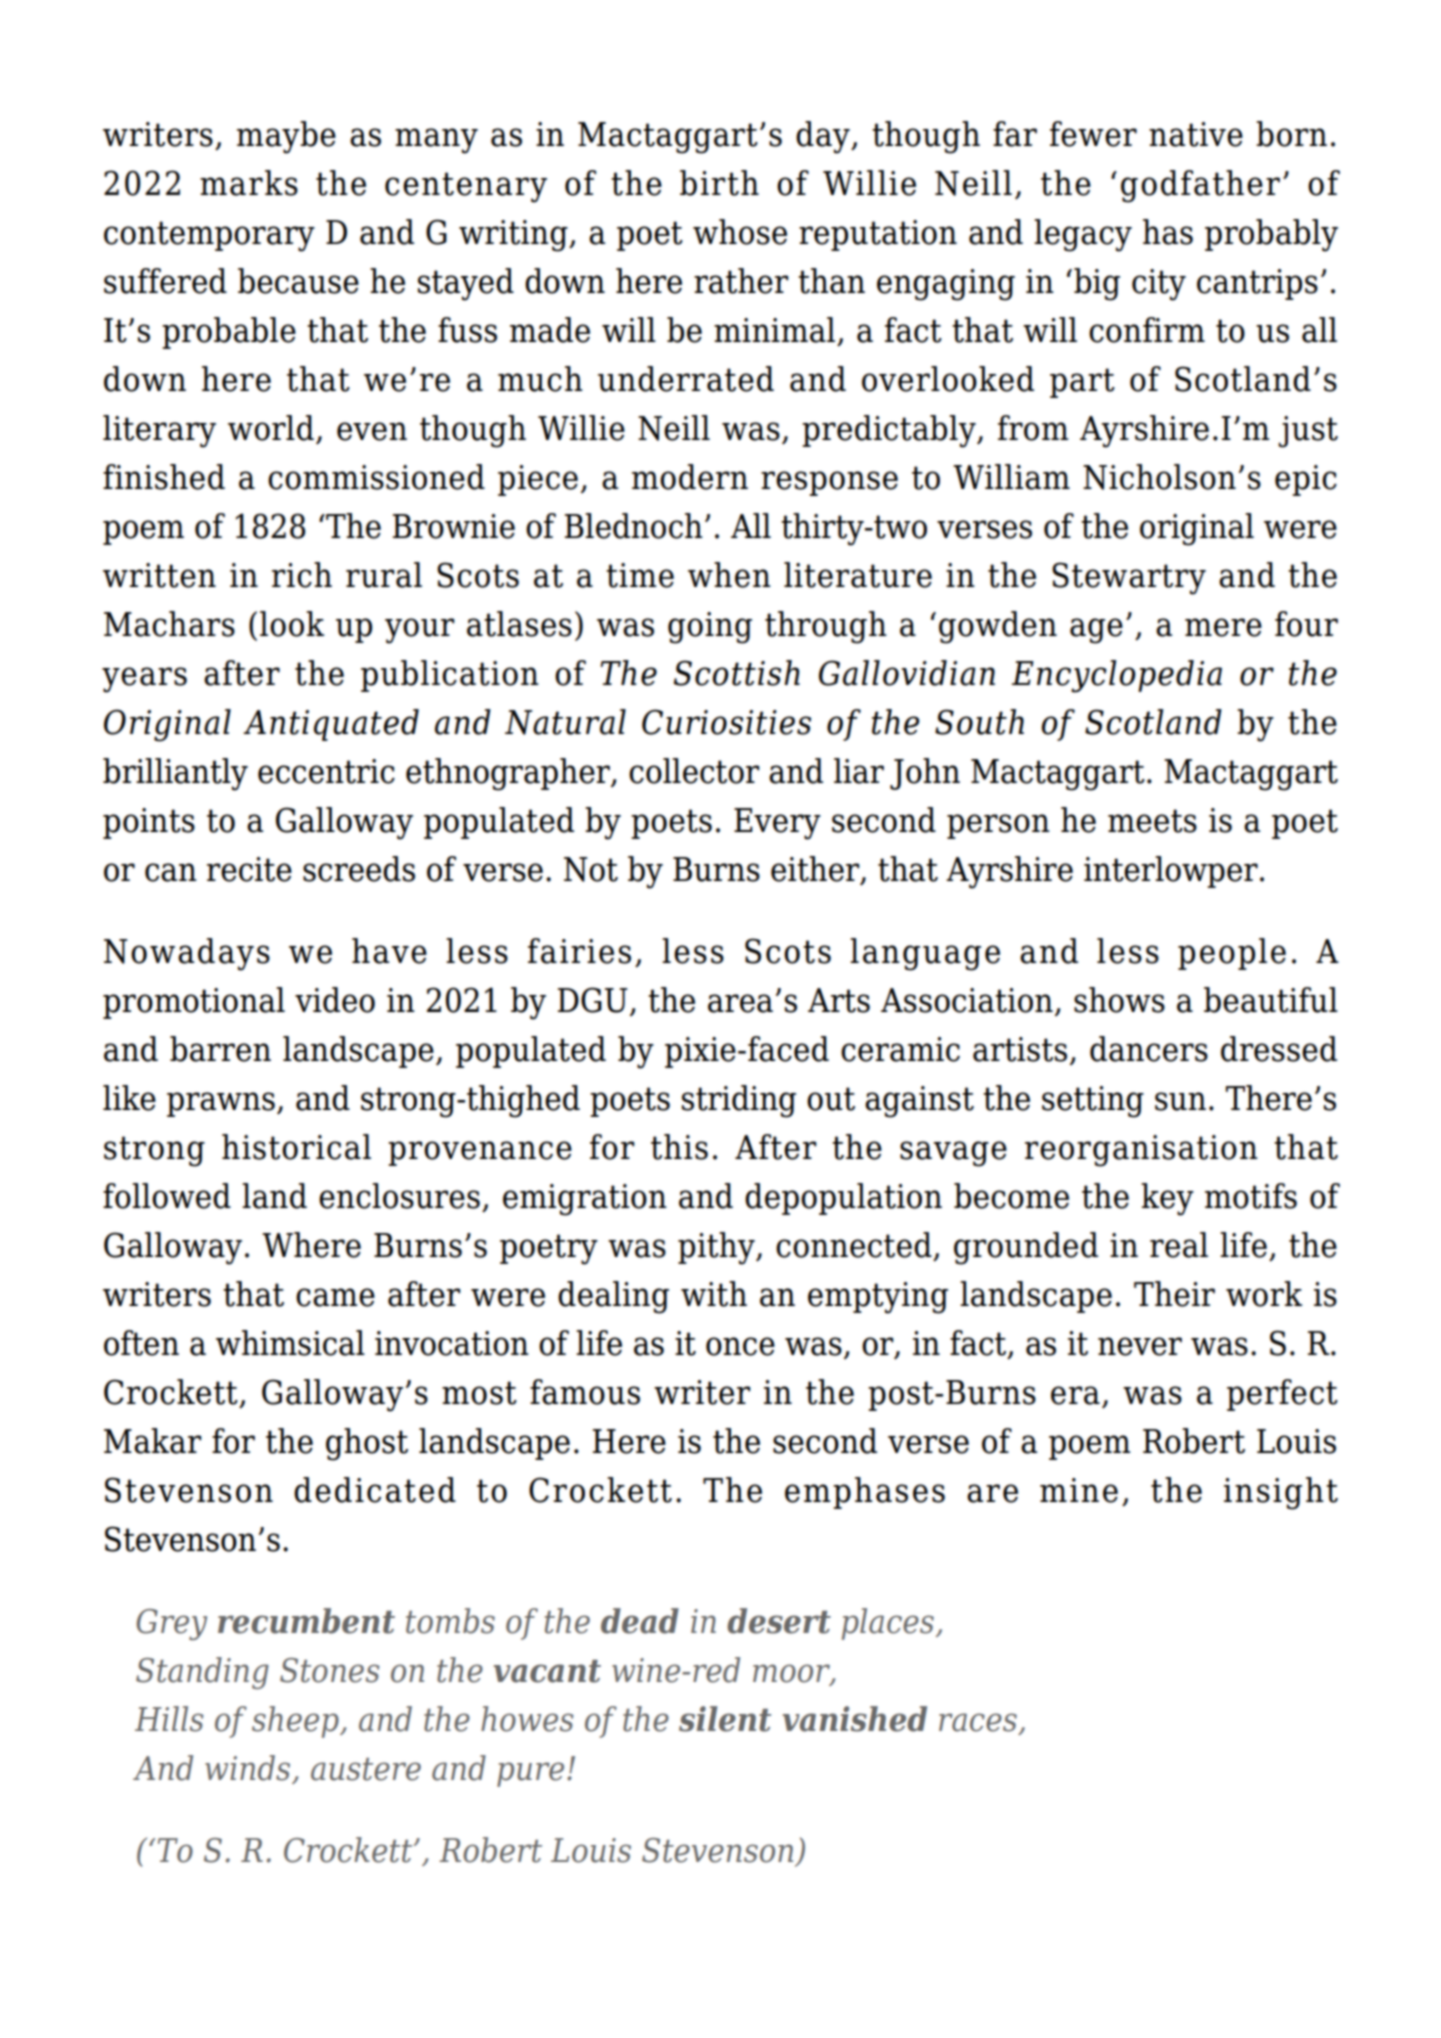 Image resolution: width=1441 pixels, height=2038 pixels. What do you see at coordinates (249, 183) in the screenshot?
I see `marks` at bounding box center [249, 183].
